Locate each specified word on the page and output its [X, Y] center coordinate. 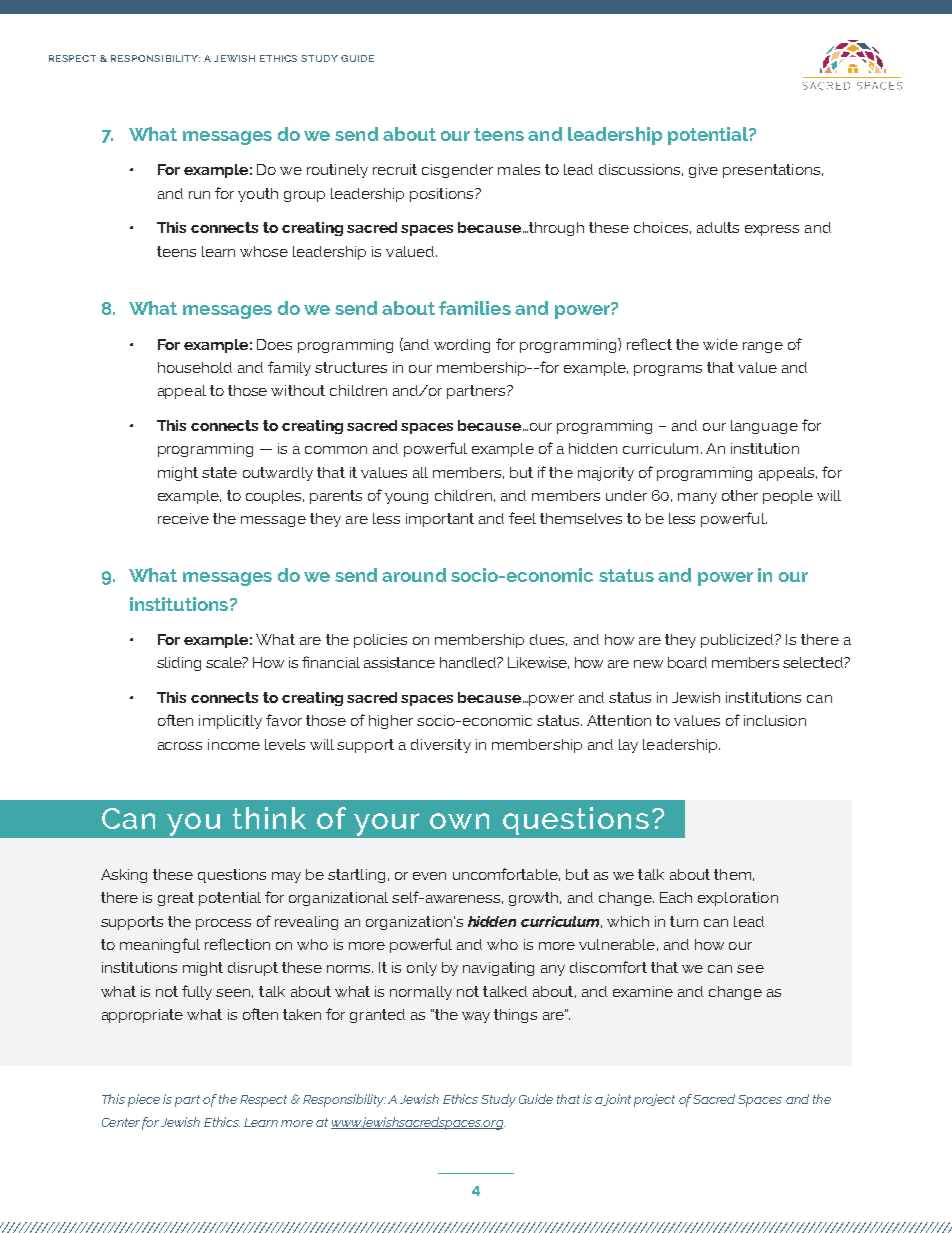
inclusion [775, 720]
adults [718, 227]
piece [144, 1100]
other [740, 495]
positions [443, 195]
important [440, 520]
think [269, 818]
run [199, 195]
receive [183, 518]
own [459, 821]
